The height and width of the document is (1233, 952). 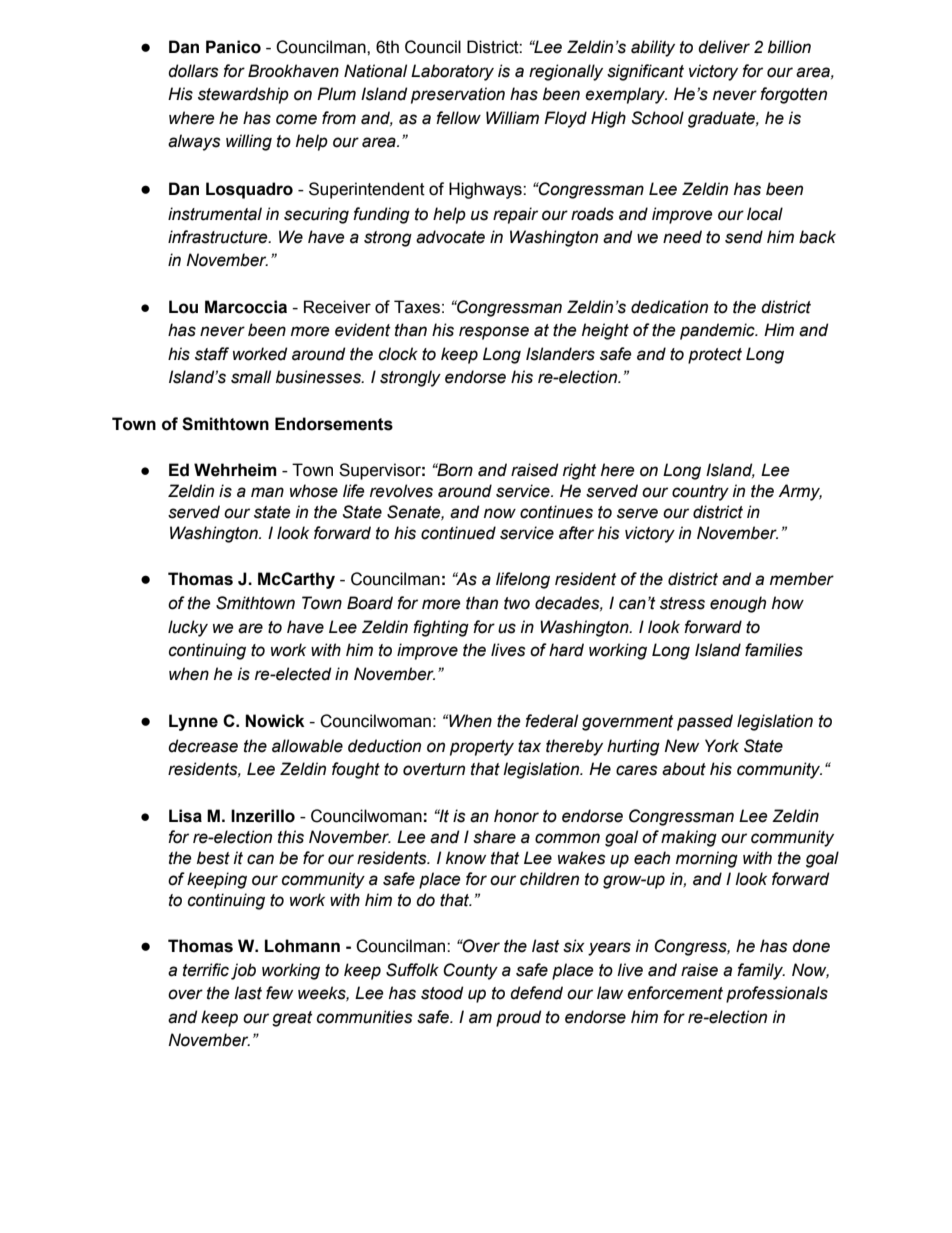 I want to click on York, so click(x=722, y=746).
